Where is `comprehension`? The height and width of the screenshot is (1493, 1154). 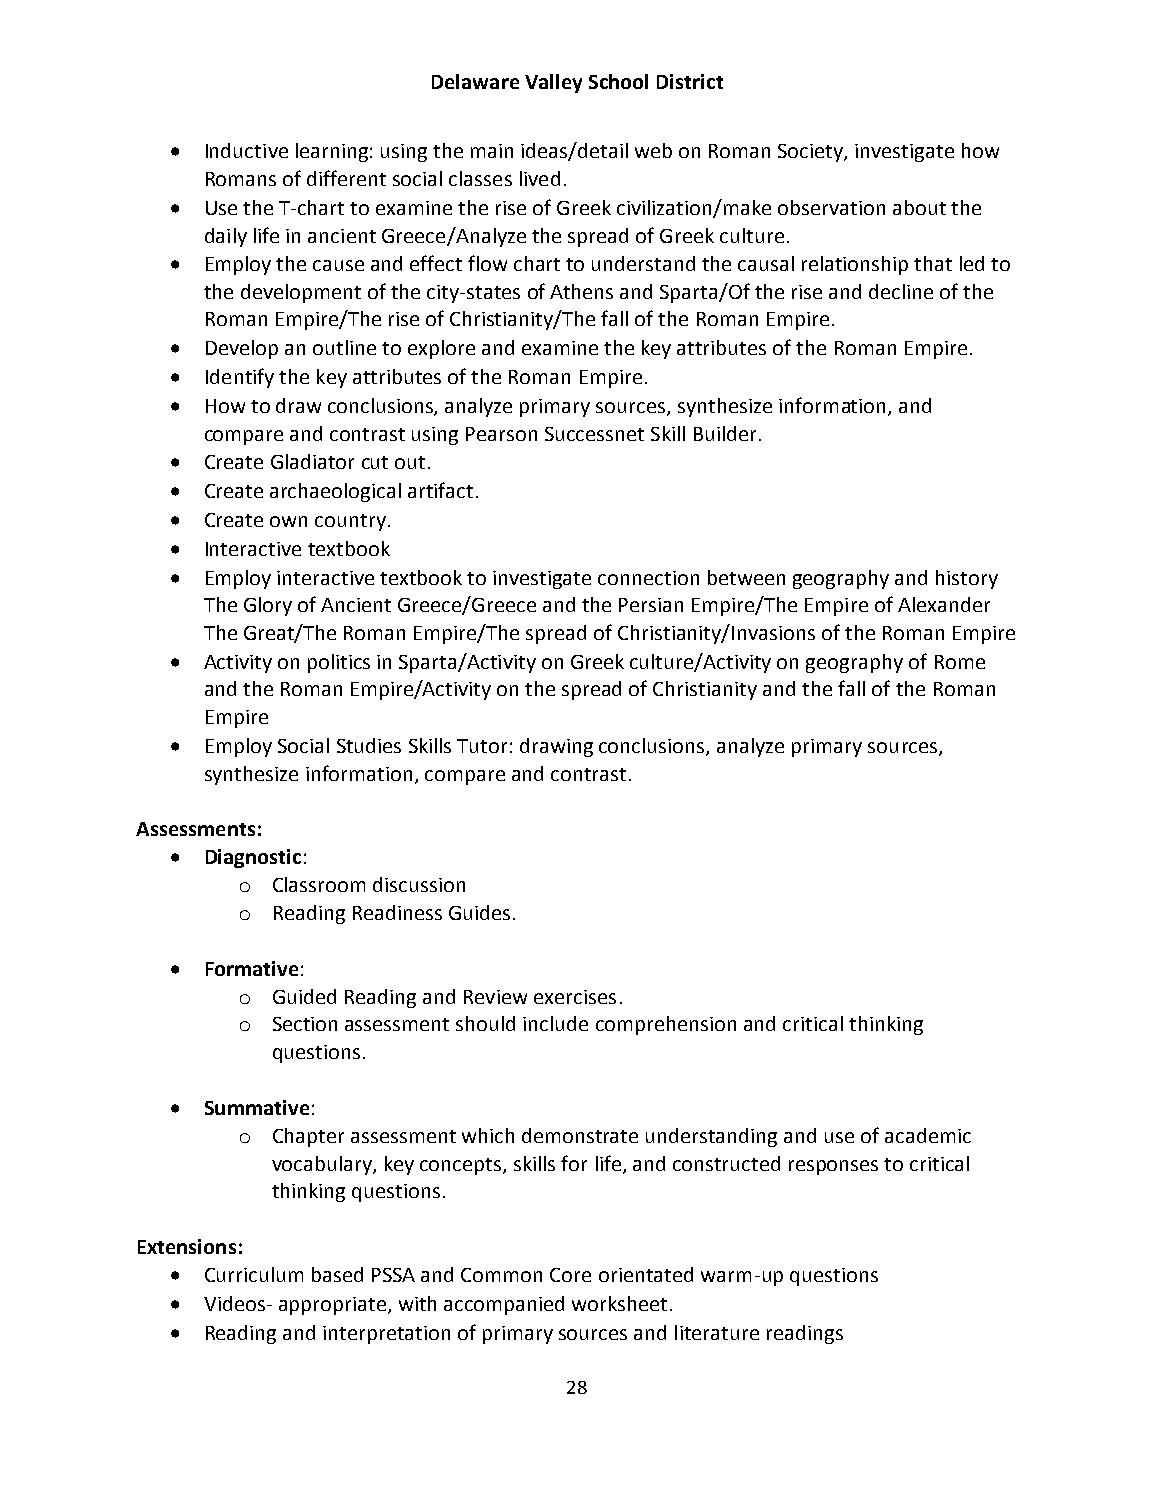
comprehension is located at coordinates (666, 1025).
